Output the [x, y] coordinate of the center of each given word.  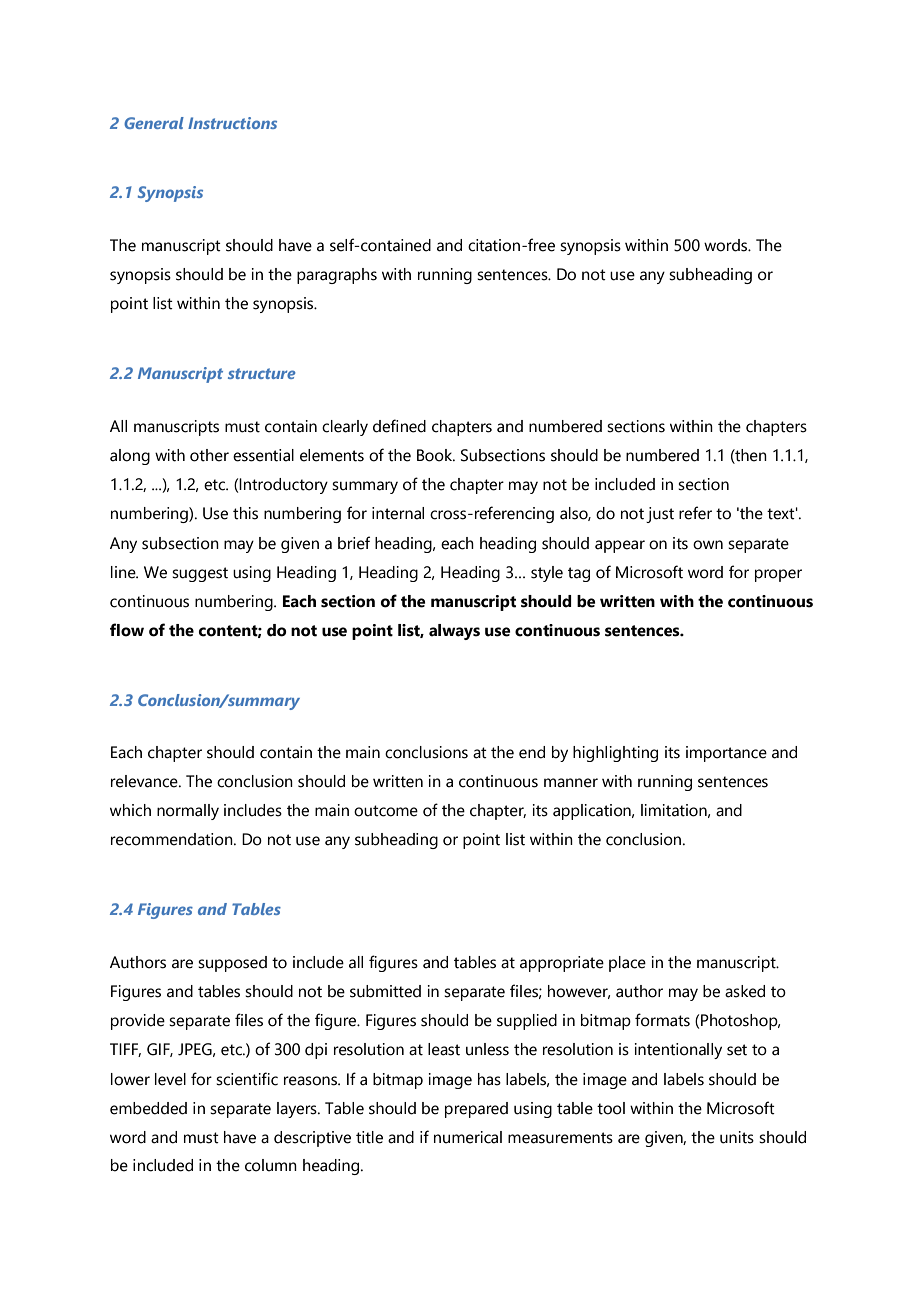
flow [127, 630]
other [209, 455]
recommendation [173, 839]
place [627, 964]
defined [399, 426]
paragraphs [337, 276]
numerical [468, 1137]
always [454, 632]
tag [579, 574]
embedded [148, 1108]
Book [436, 455]
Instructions [232, 123]
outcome [386, 811]
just [660, 515]
